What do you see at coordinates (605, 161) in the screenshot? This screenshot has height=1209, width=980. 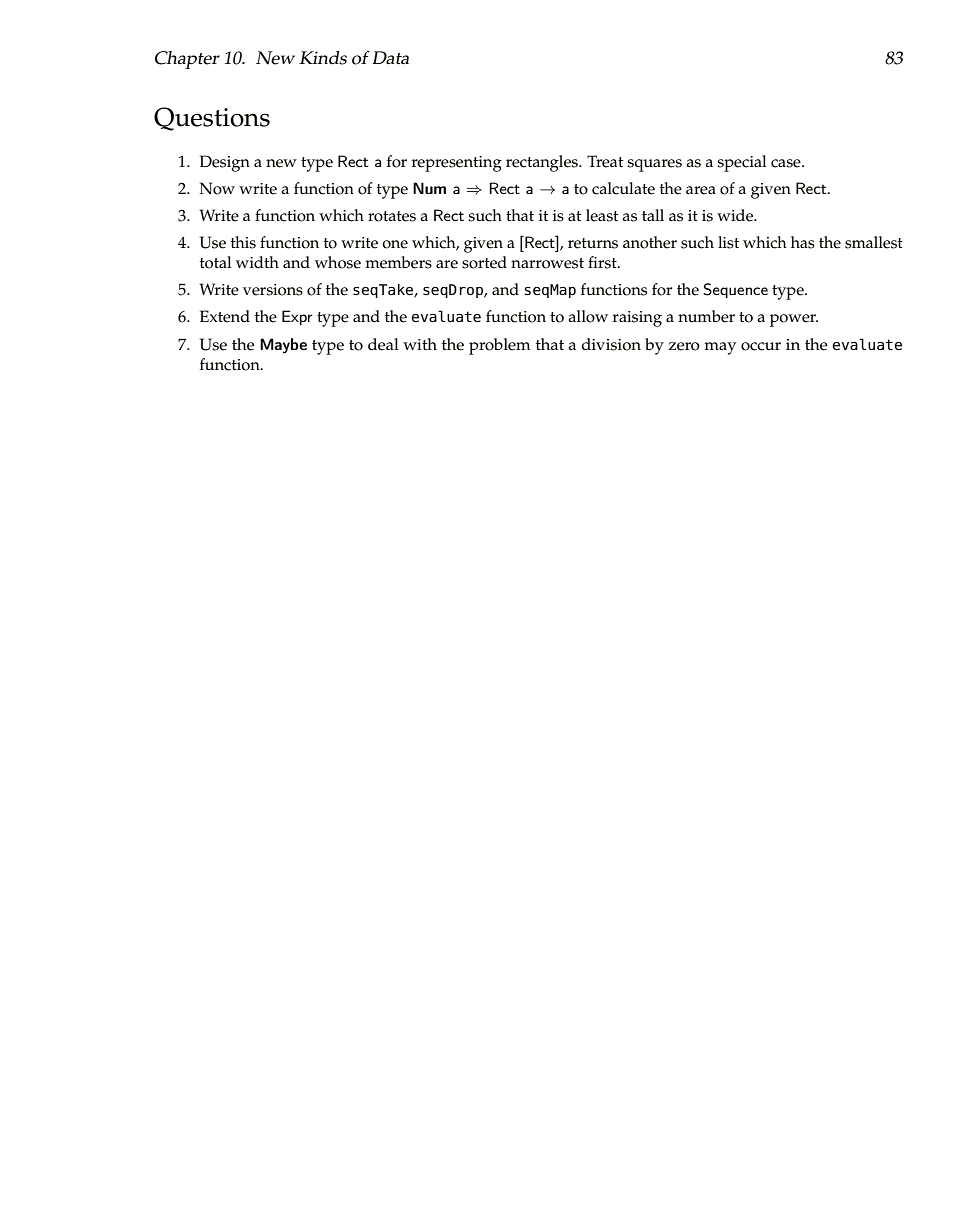 I see `Treat` at bounding box center [605, 161].
